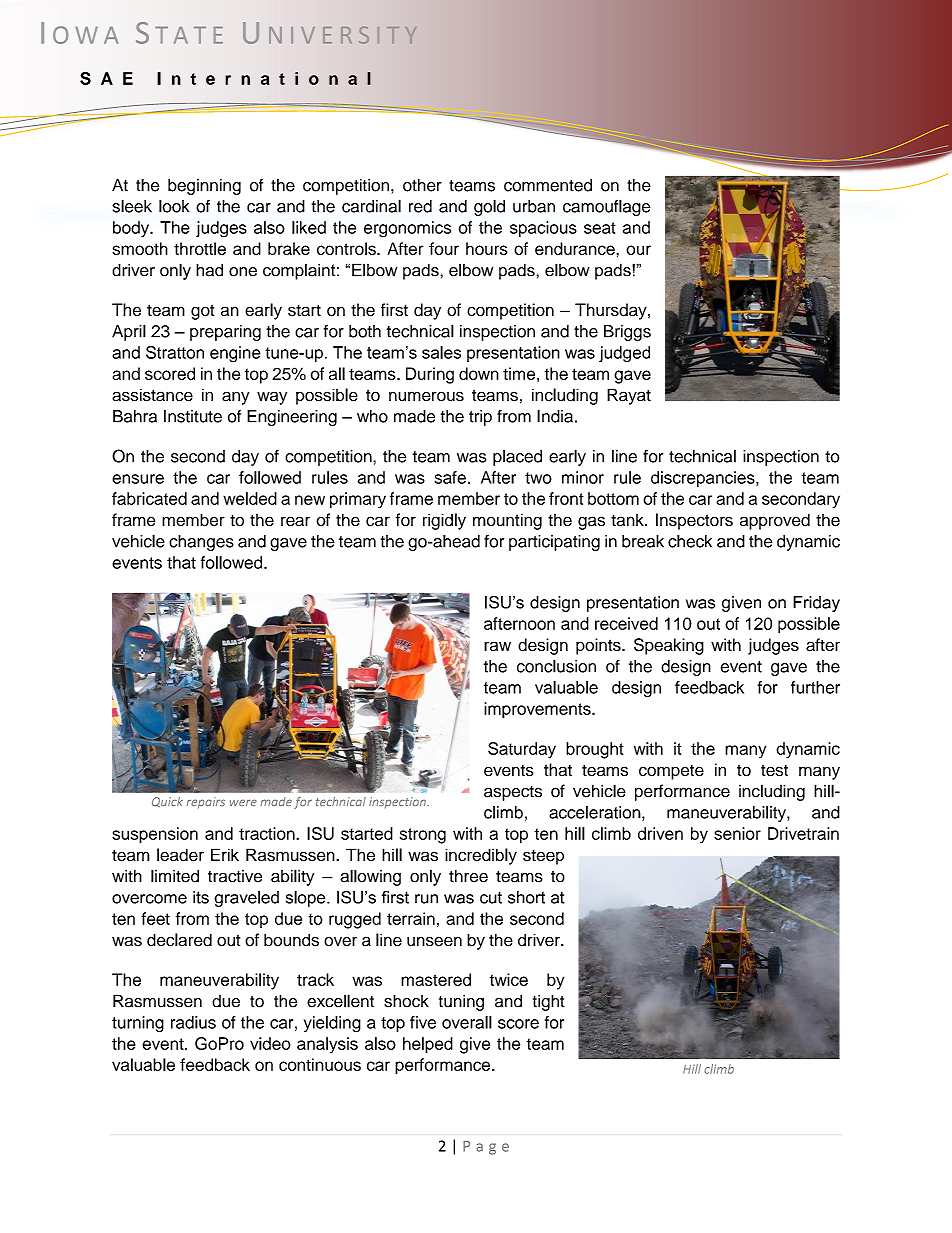 The width and height of the screenshot is (952, 1233). I want to click on Speaking, so click(669, 646).
